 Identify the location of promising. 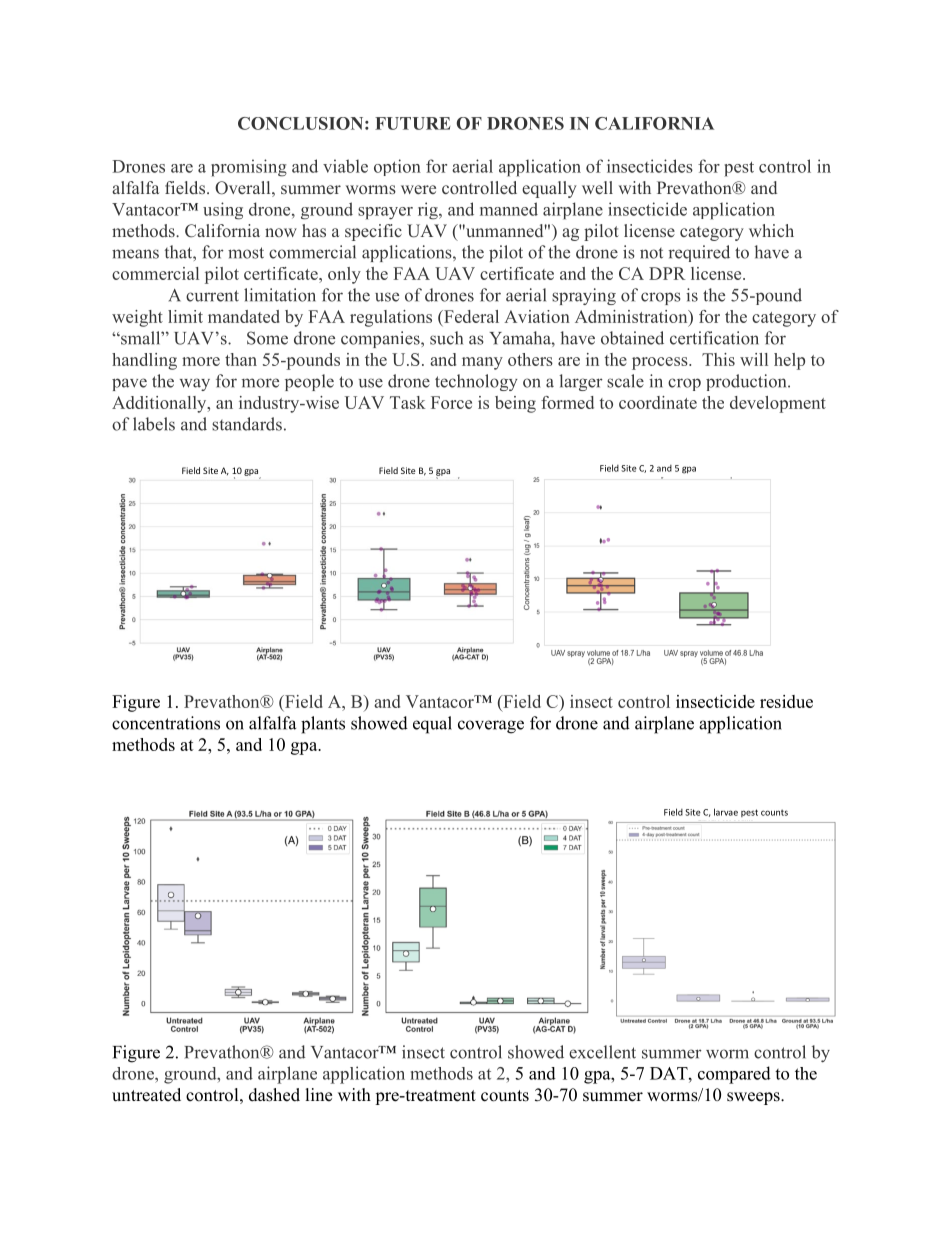
(249, 168).
